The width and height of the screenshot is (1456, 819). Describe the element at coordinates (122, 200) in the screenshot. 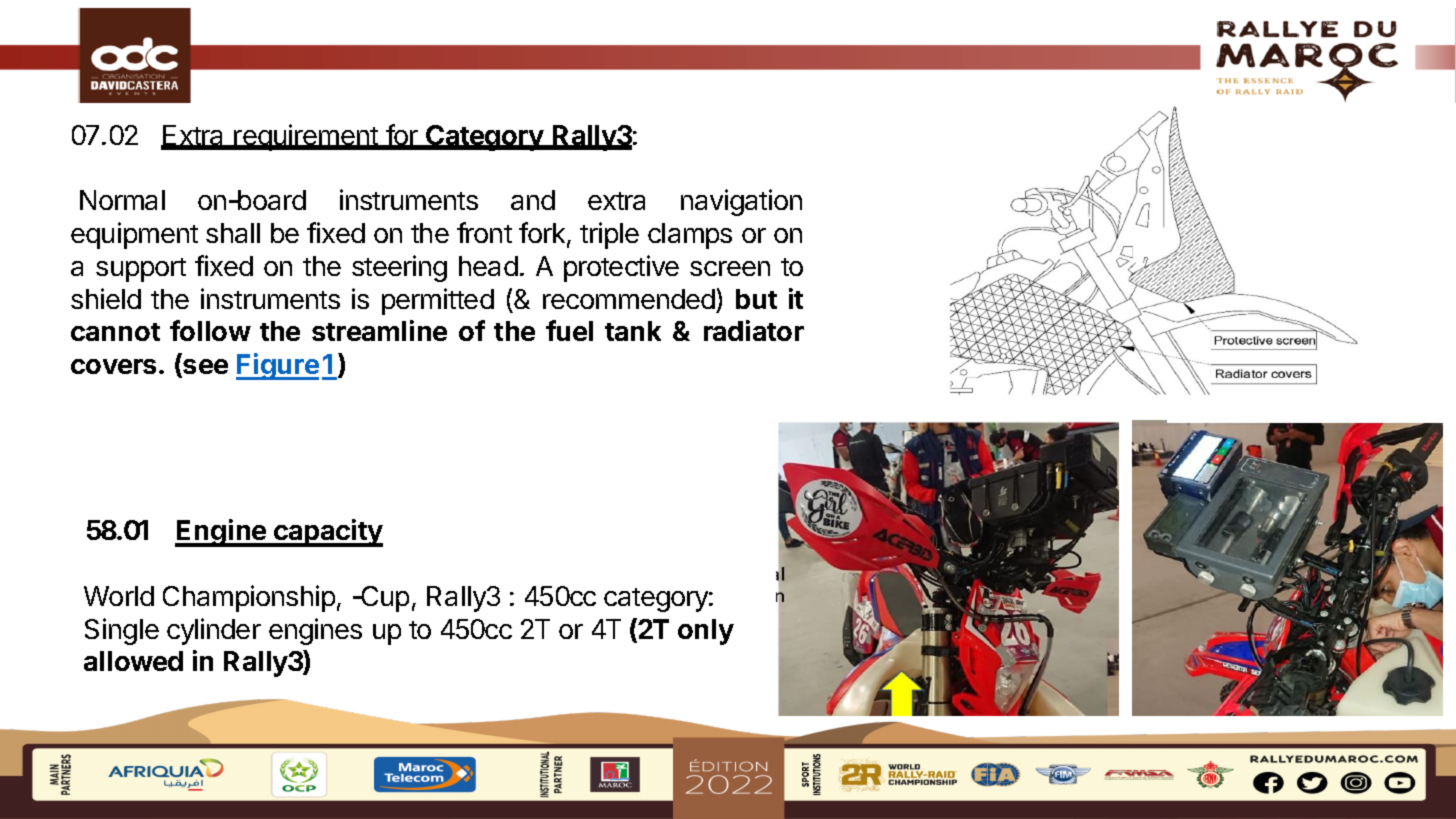

I see `Normal` at that location.
